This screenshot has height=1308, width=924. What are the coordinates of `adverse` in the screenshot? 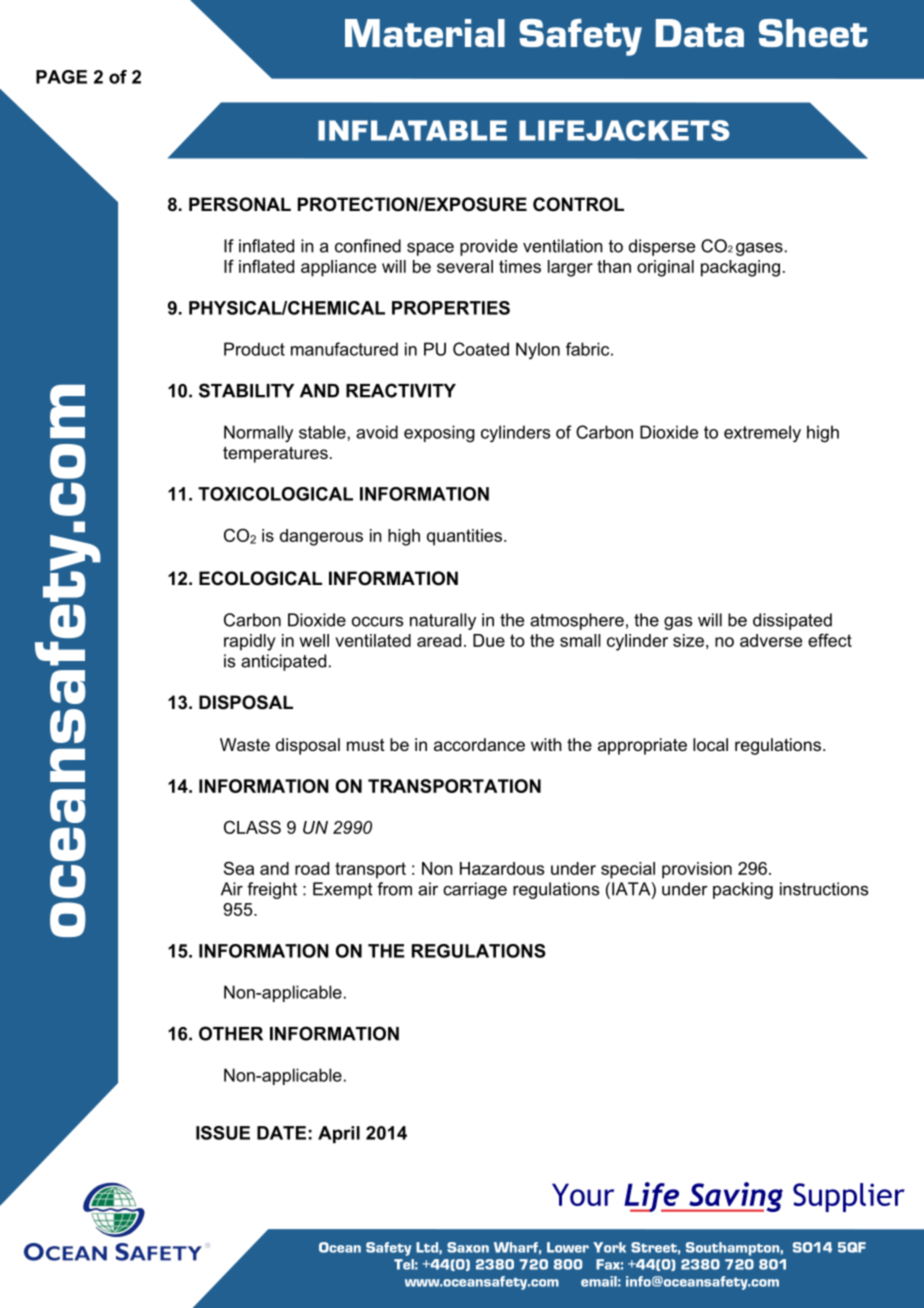 It's located at (771, 640).
